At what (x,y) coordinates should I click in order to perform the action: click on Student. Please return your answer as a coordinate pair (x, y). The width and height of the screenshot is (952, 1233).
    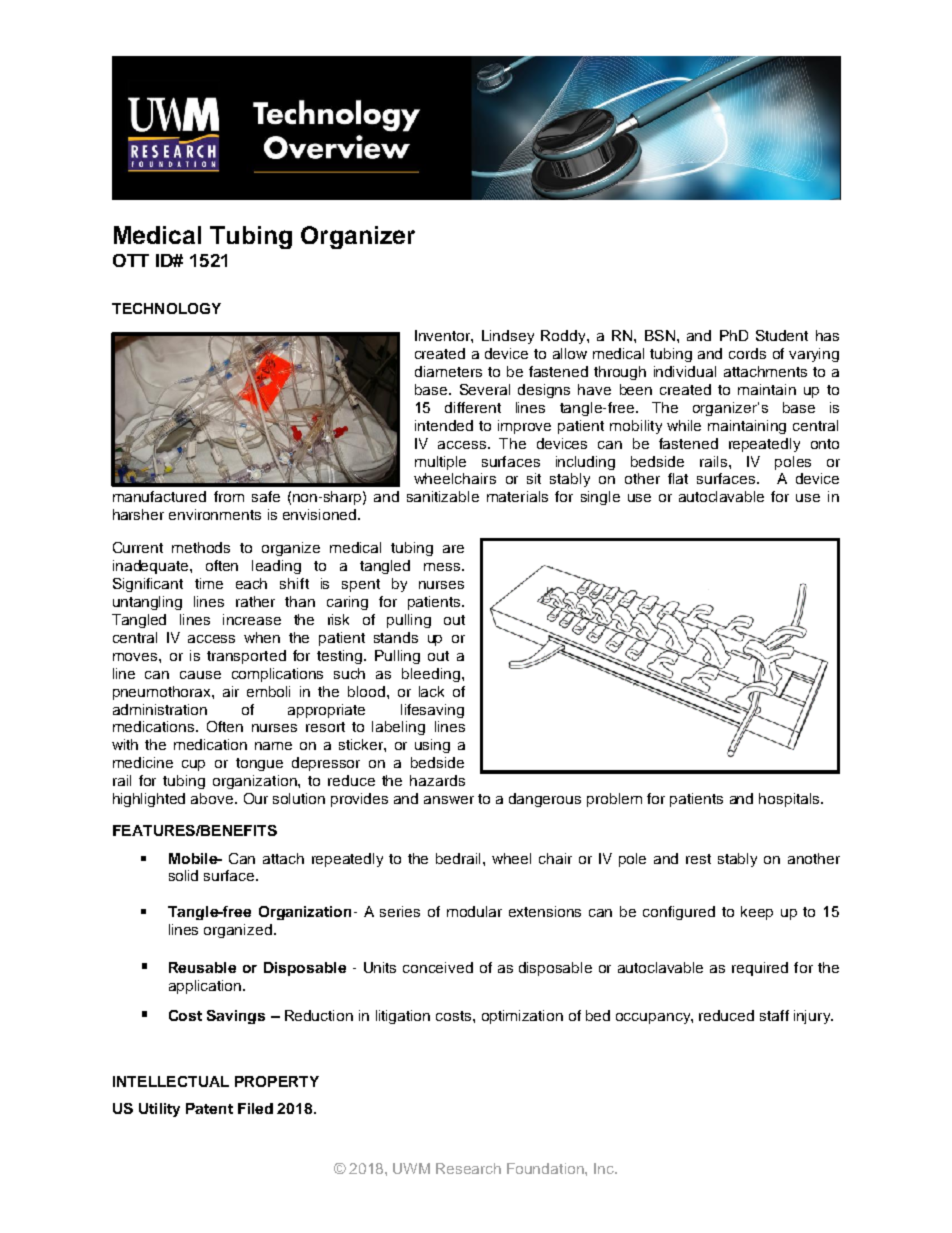
    Looking at the image, I should click on (782, 335).
